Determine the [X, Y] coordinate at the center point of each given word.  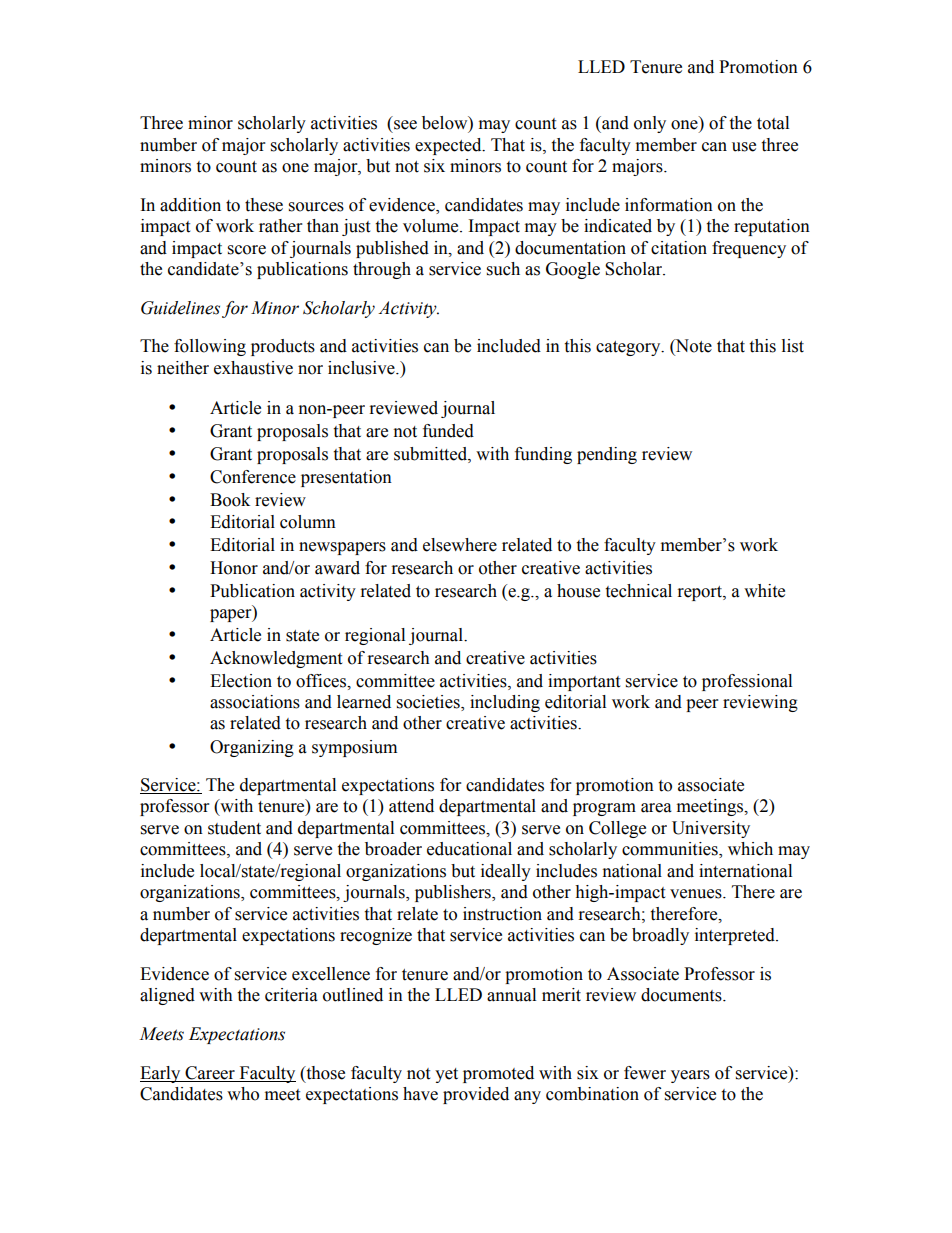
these [264, 205]
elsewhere [460, 545]
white [764, 591]
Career [210, 1073]
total [773, 123]
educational [469, 849]
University [711, 829]
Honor [234, 568]
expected [449, 146]
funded [448, 431]
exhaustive [253, 368]
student [234, 828]
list [793, 346]
